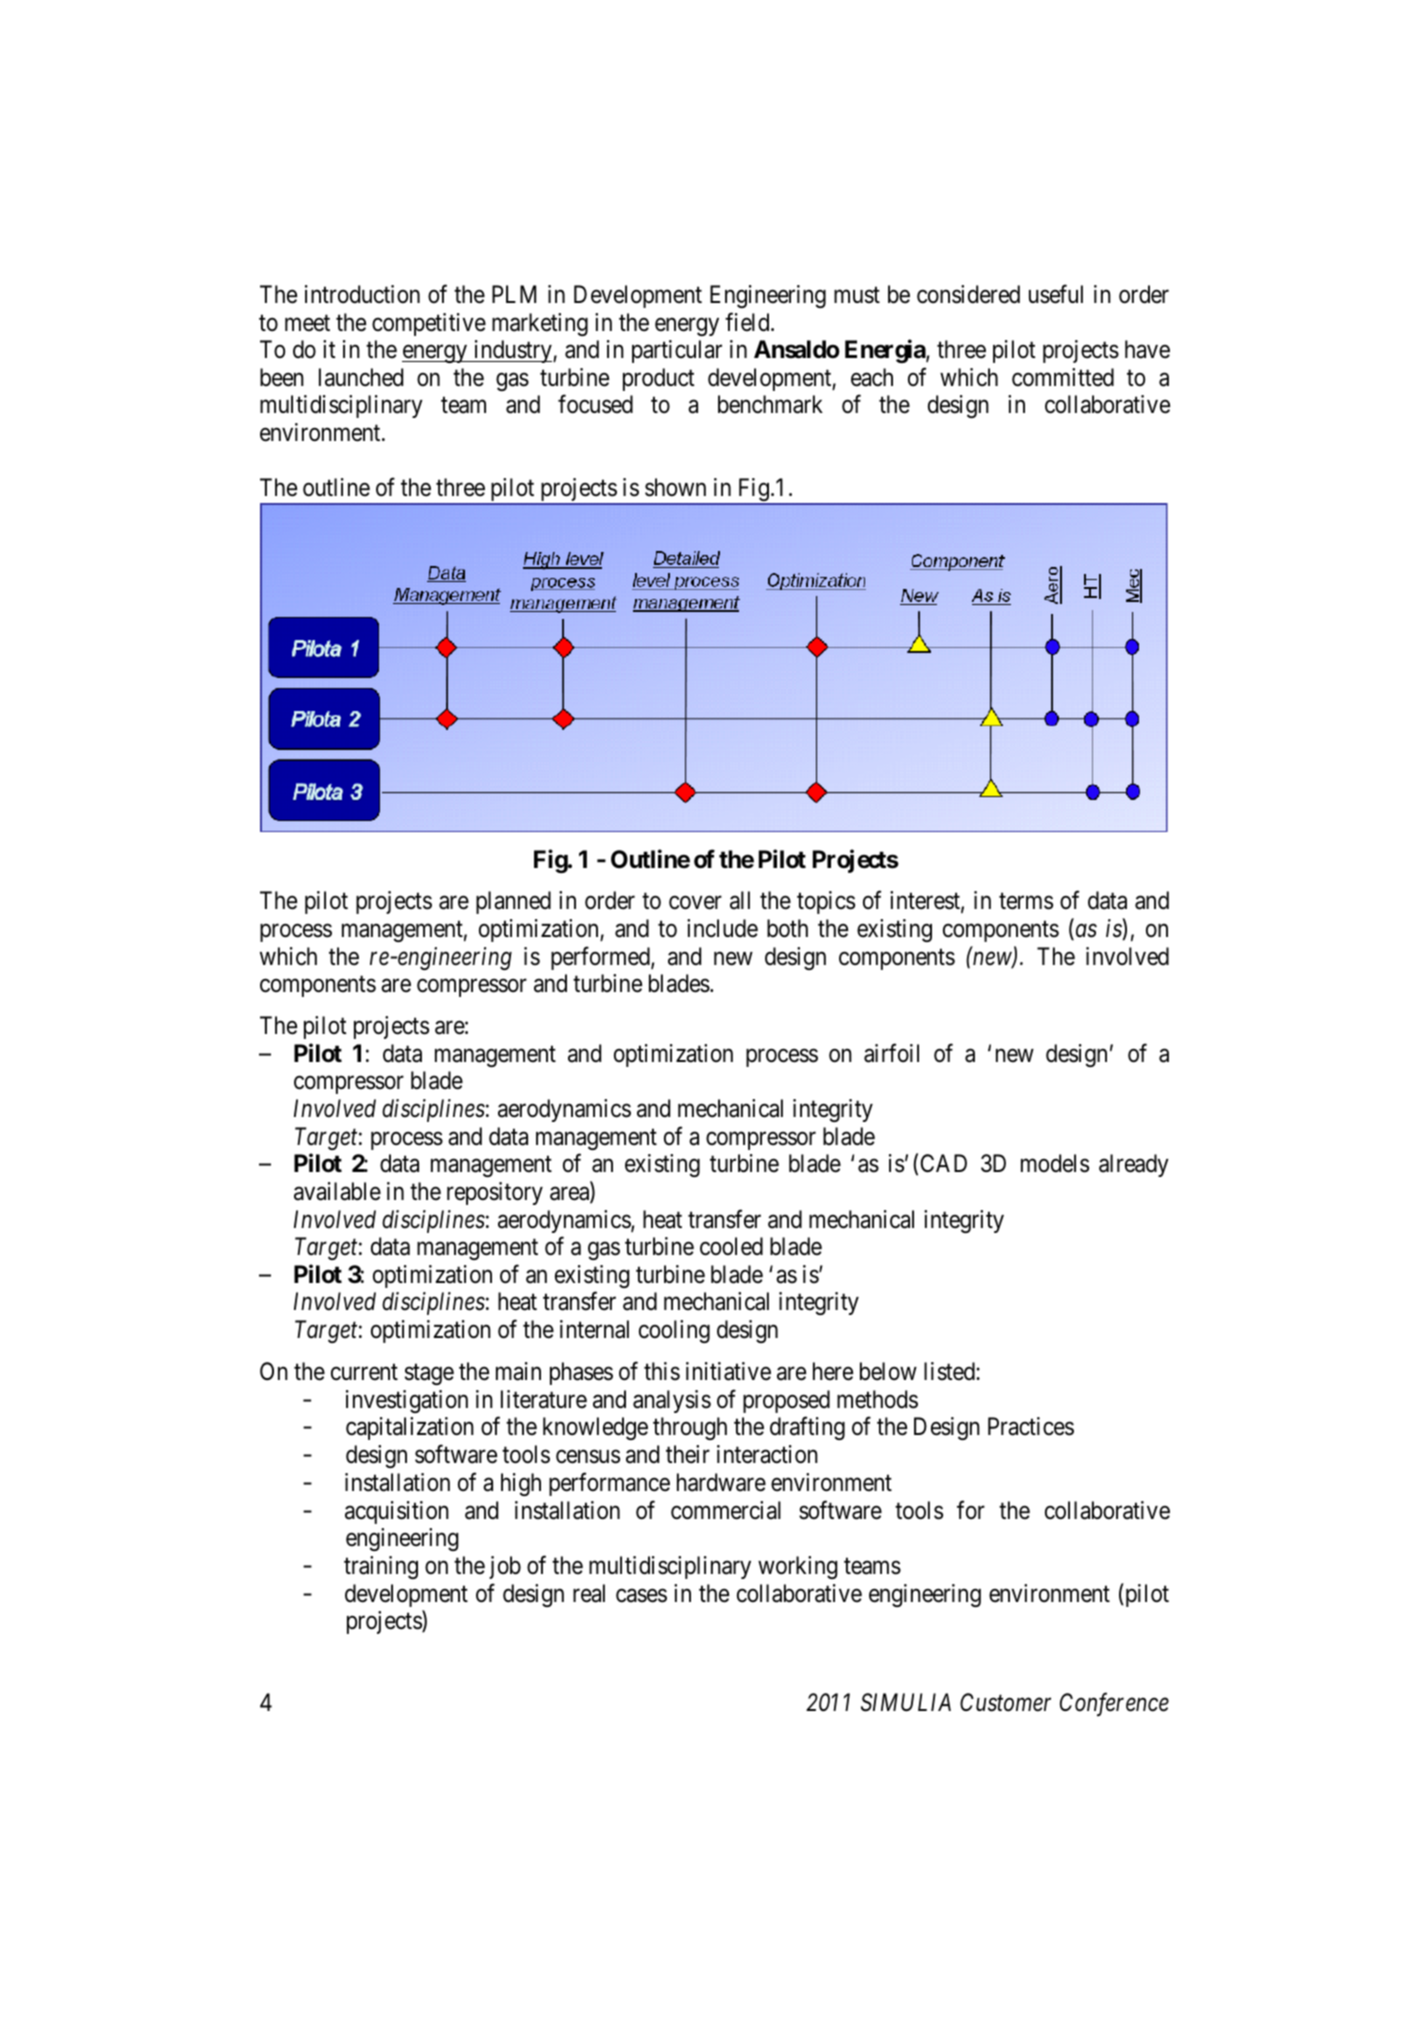 The width and height of the document is (1428, 2020). What do you see at coordinates (1026, 901) in the document?
I see `terms` at bounding box center [1026, 901].
